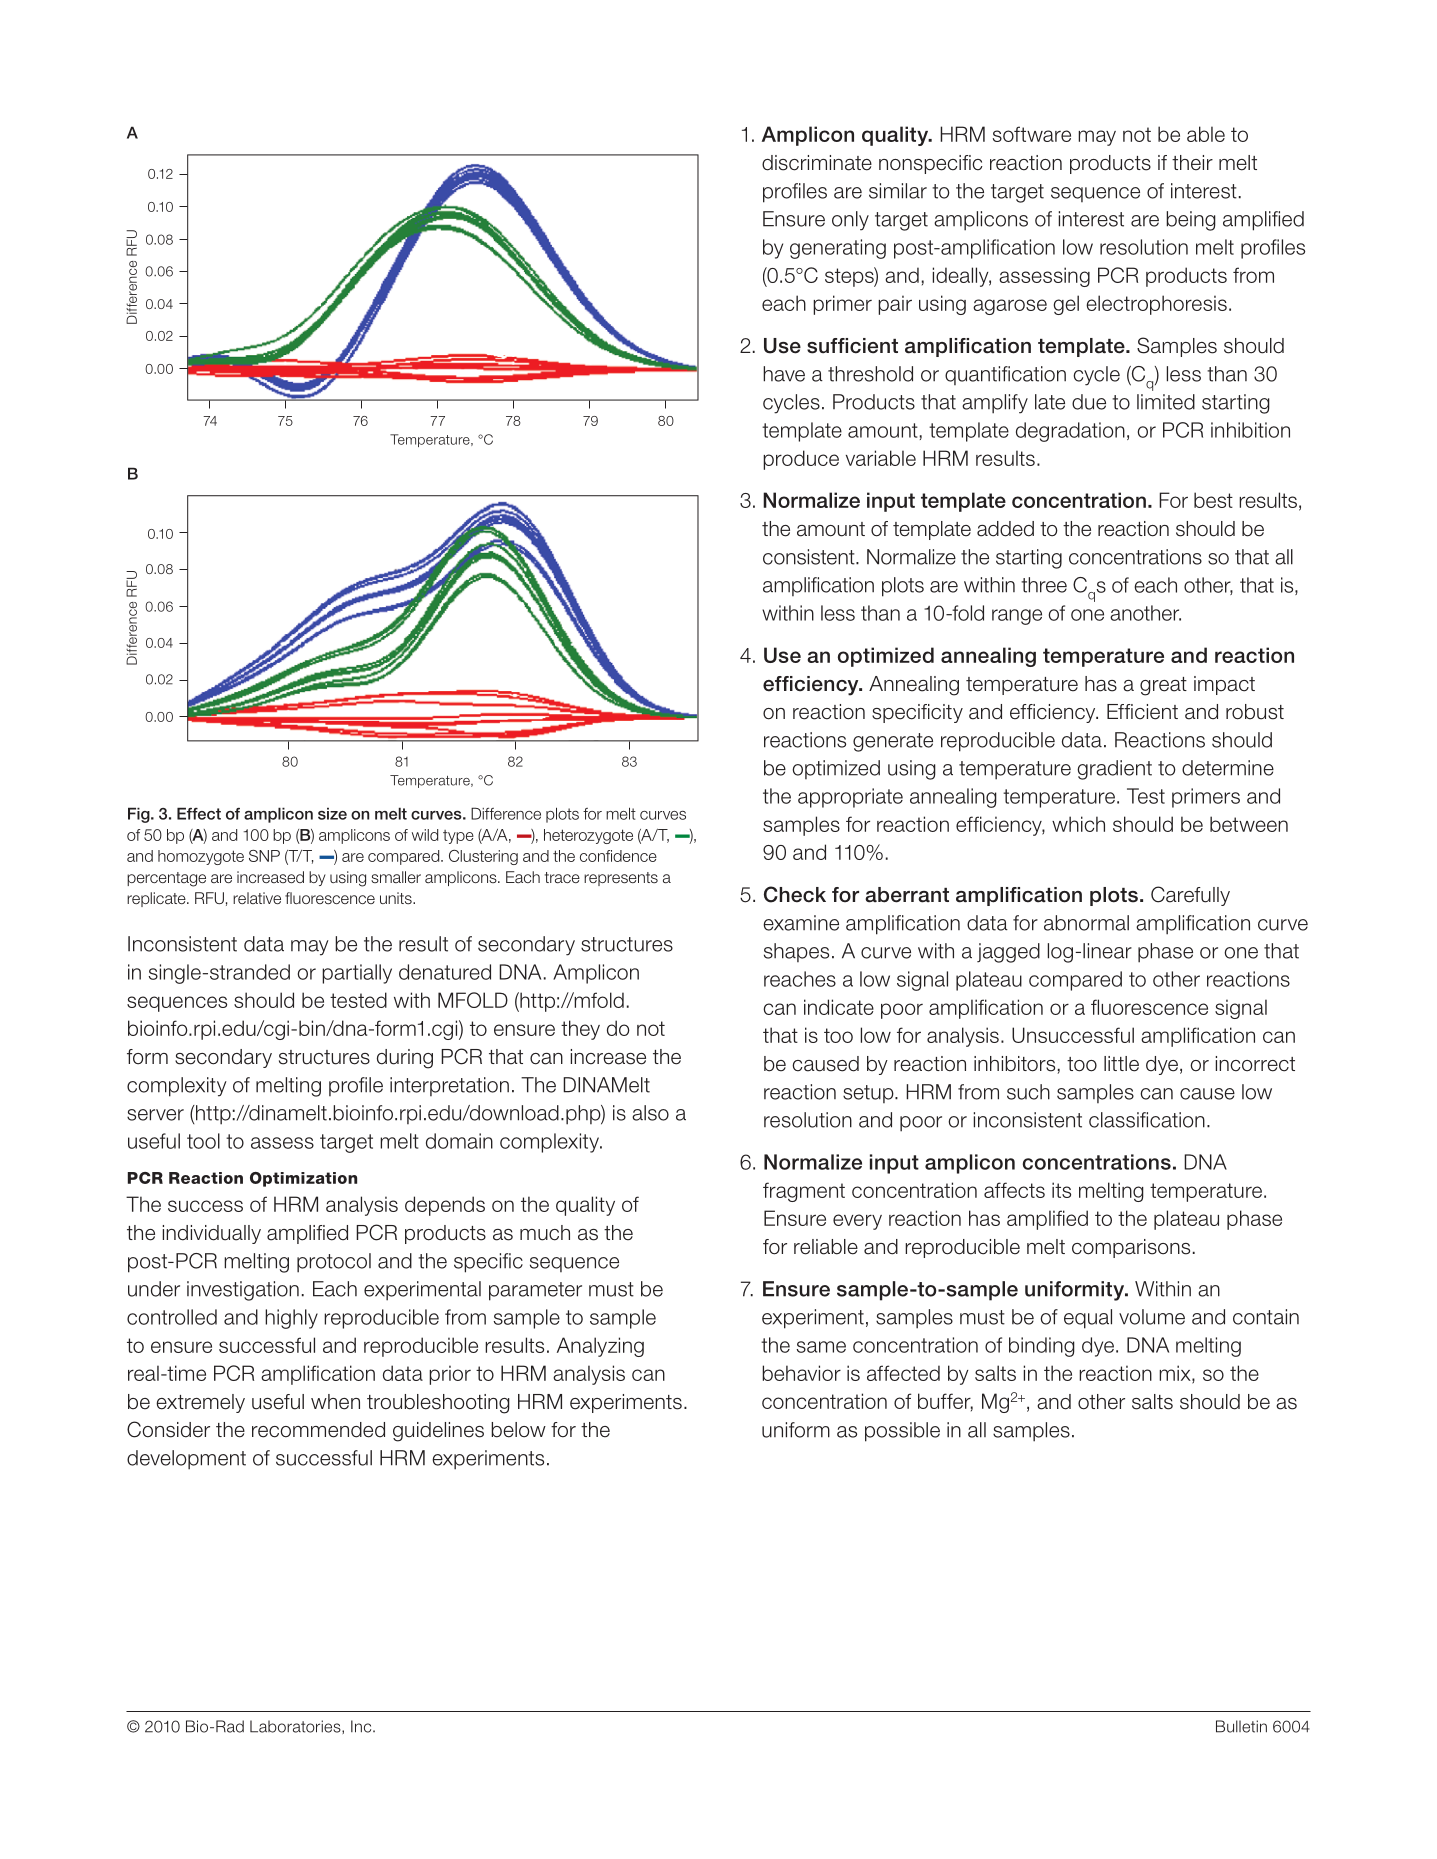 The image size is (1437, 1859). What do you see at coordinates (801, 460) in the screenshot?
I see `produce` at bounding box center [801, 460].
